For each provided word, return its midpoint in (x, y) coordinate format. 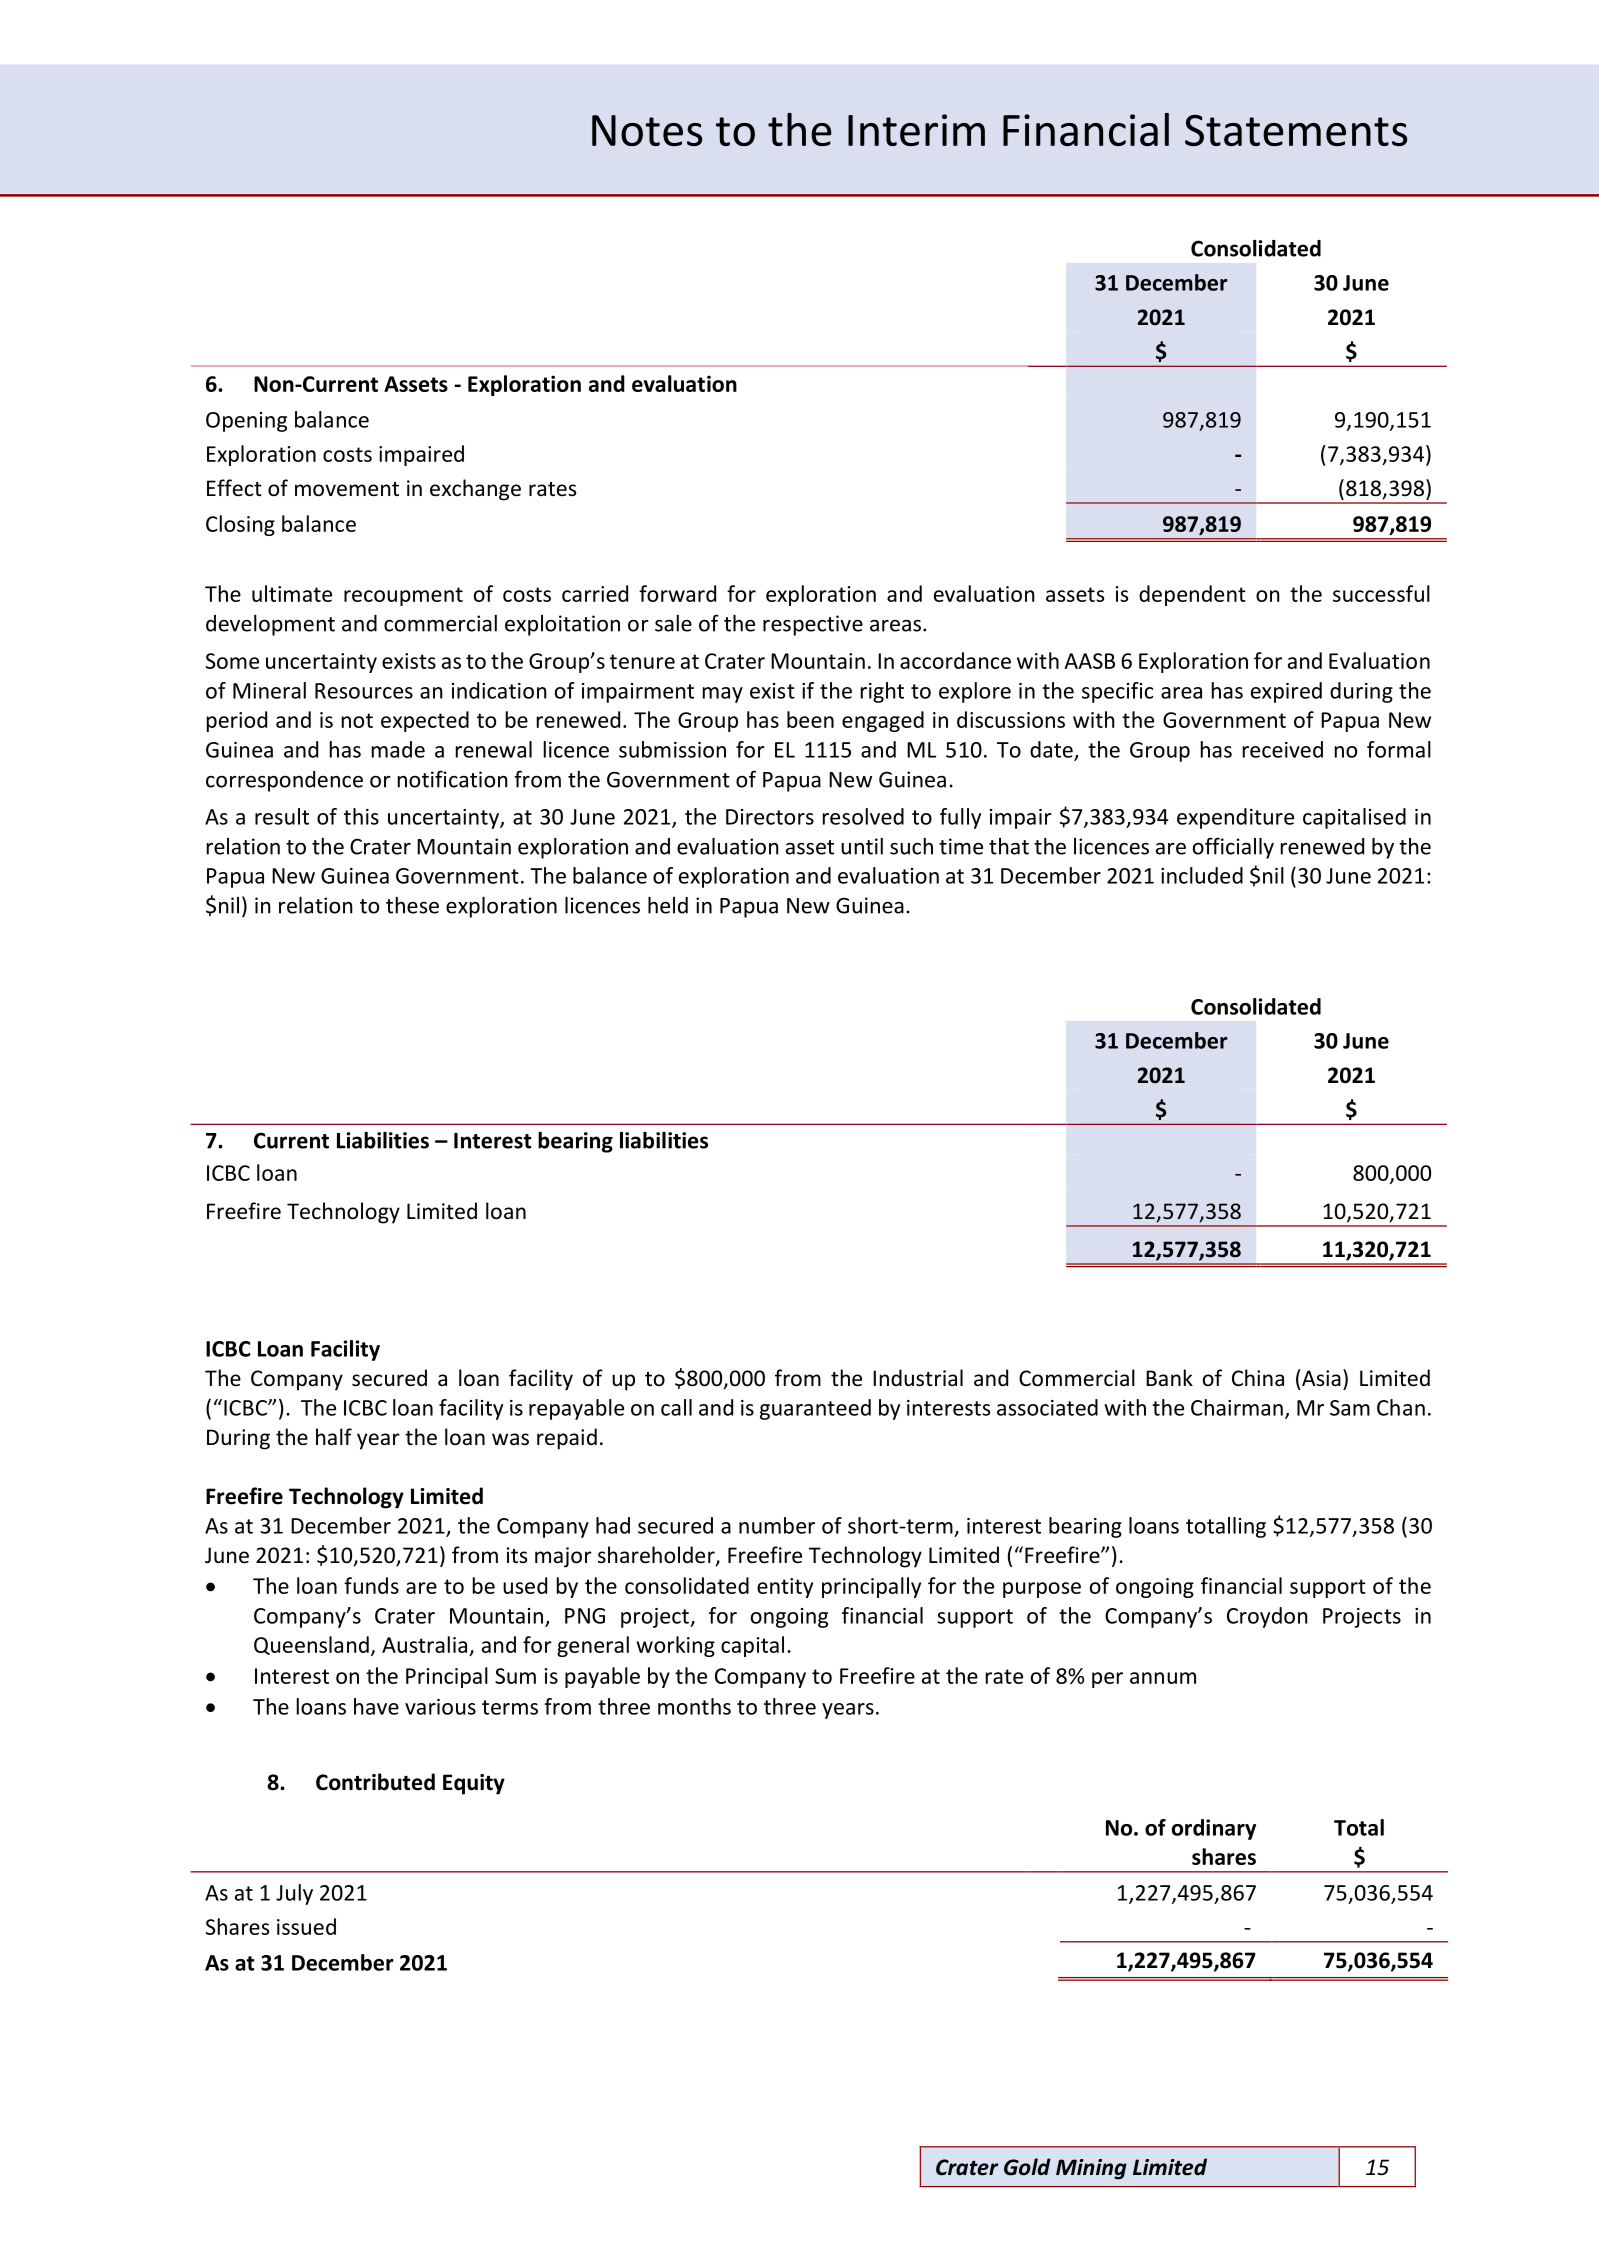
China (1258, 1377)
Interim (916, 130)
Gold (1027, 2167)
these (412, 905)
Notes (647, 130)
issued (306, 1926)
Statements (1296, 130)
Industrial (918, 1378)
